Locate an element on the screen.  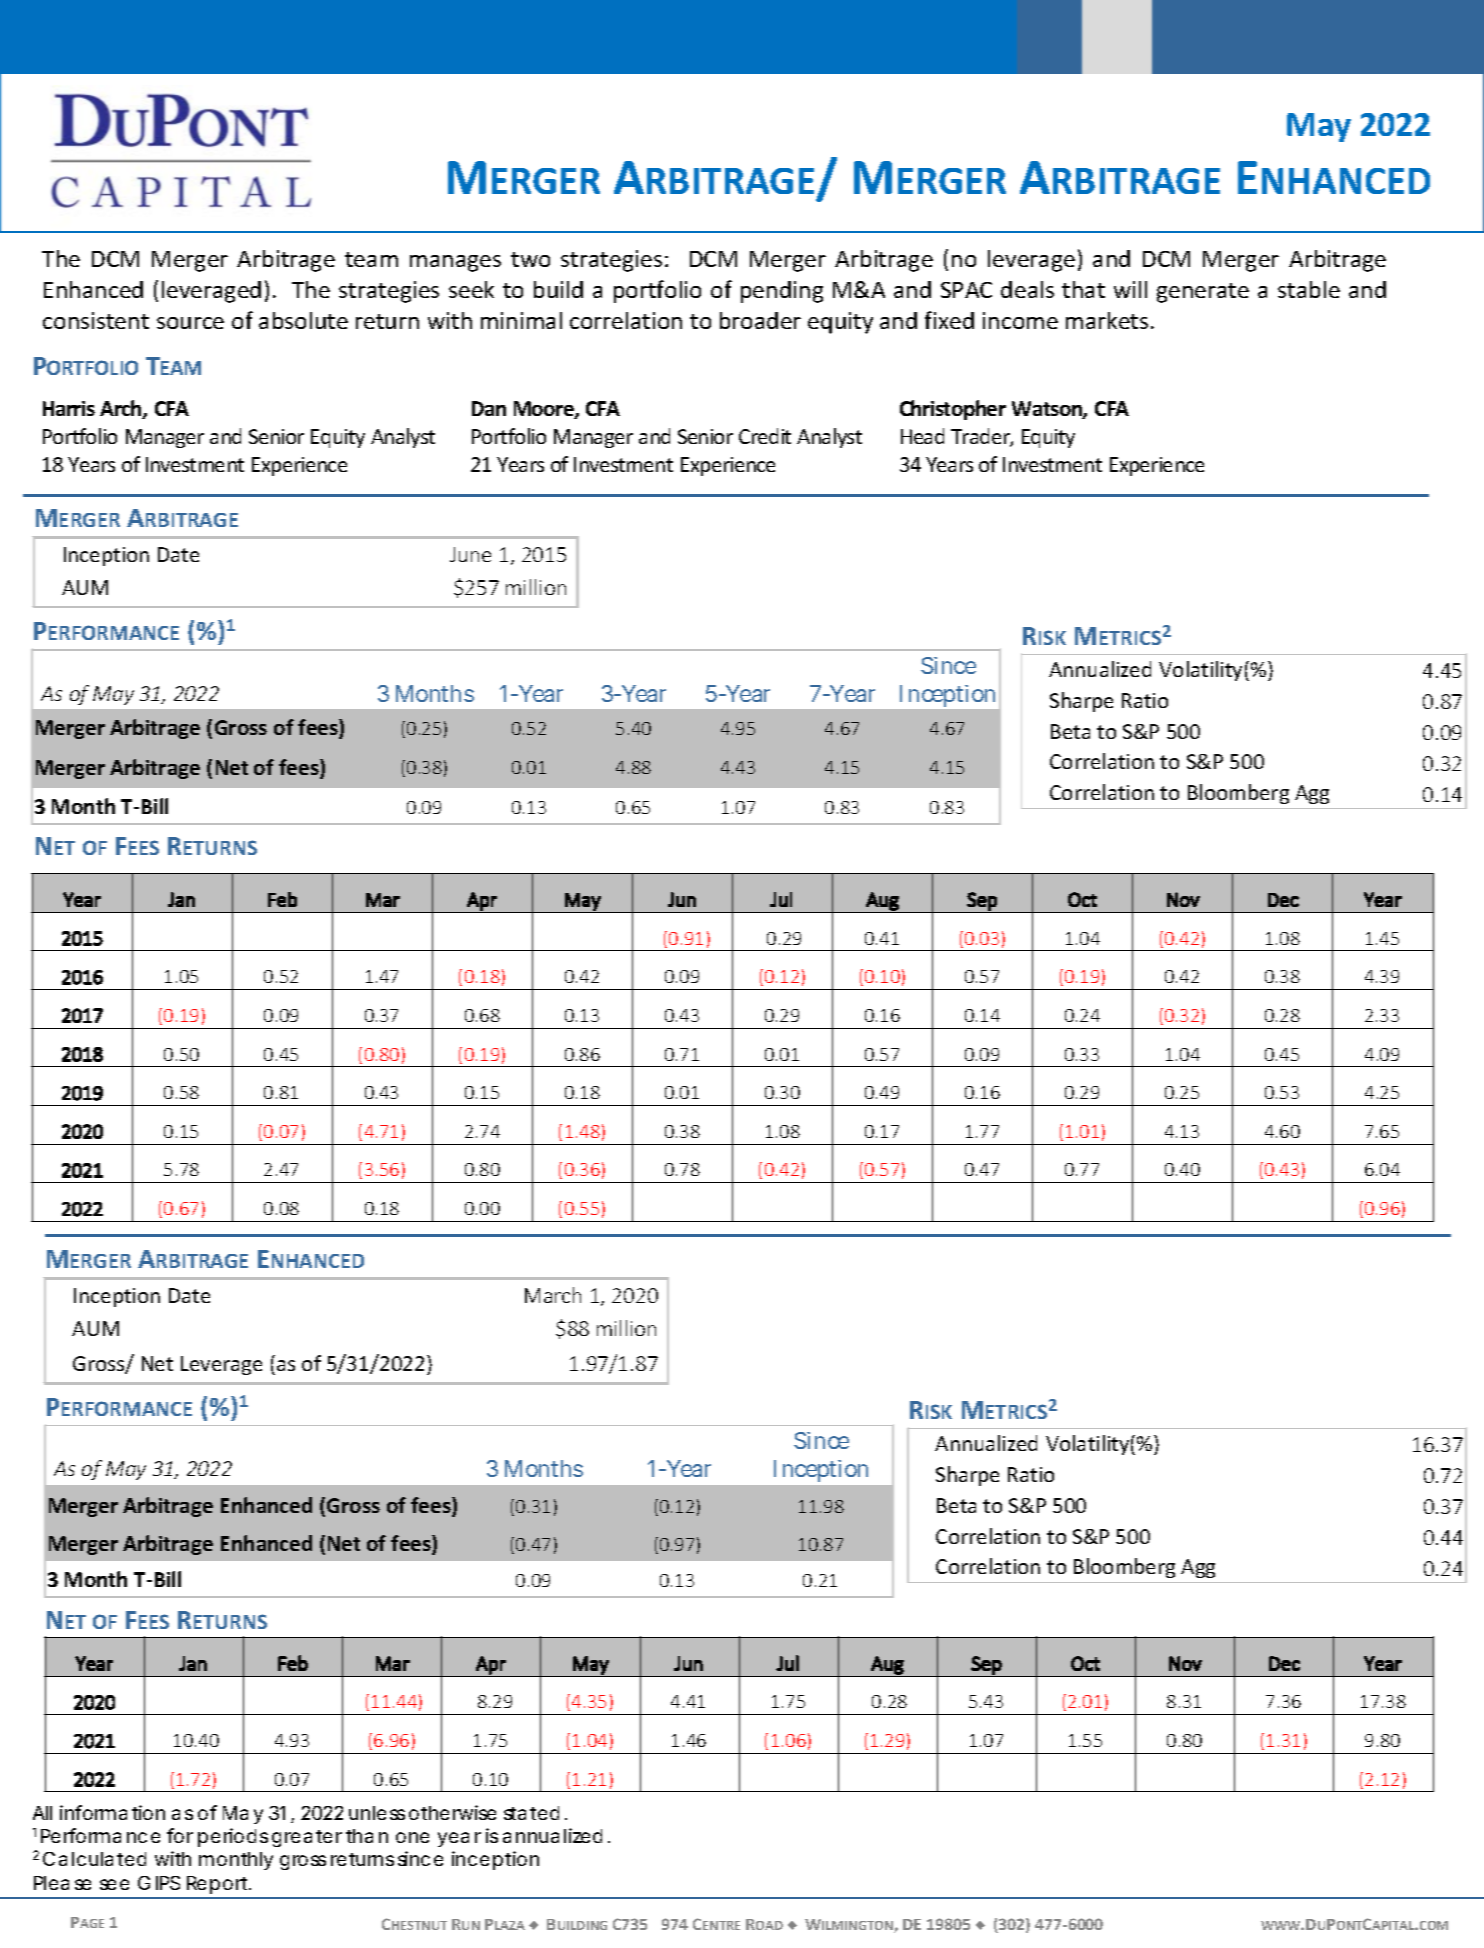
otherwise is located at coordinates (452, 1812).
